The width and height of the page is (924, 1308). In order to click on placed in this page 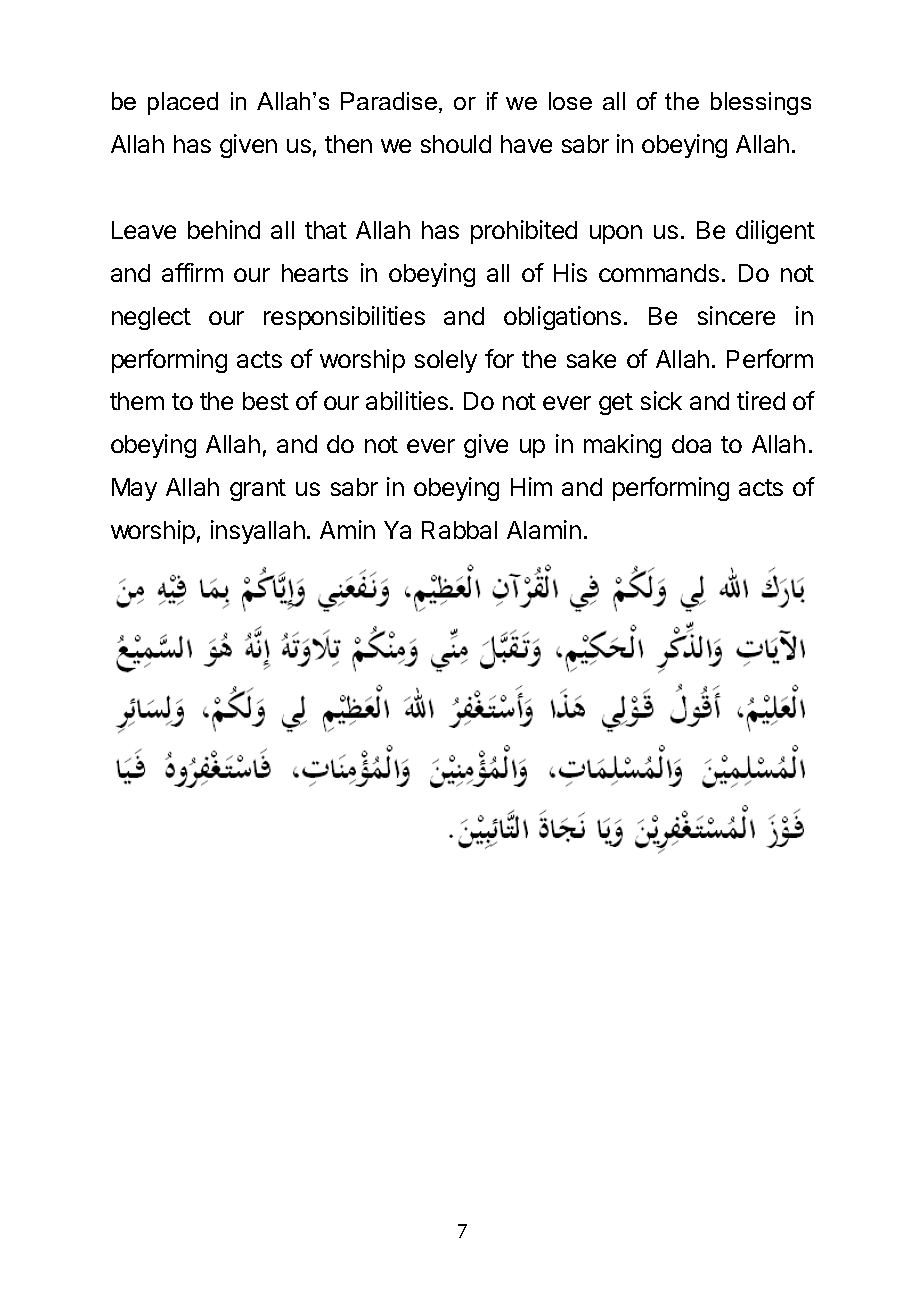, I will do `click(183, 103)`.
